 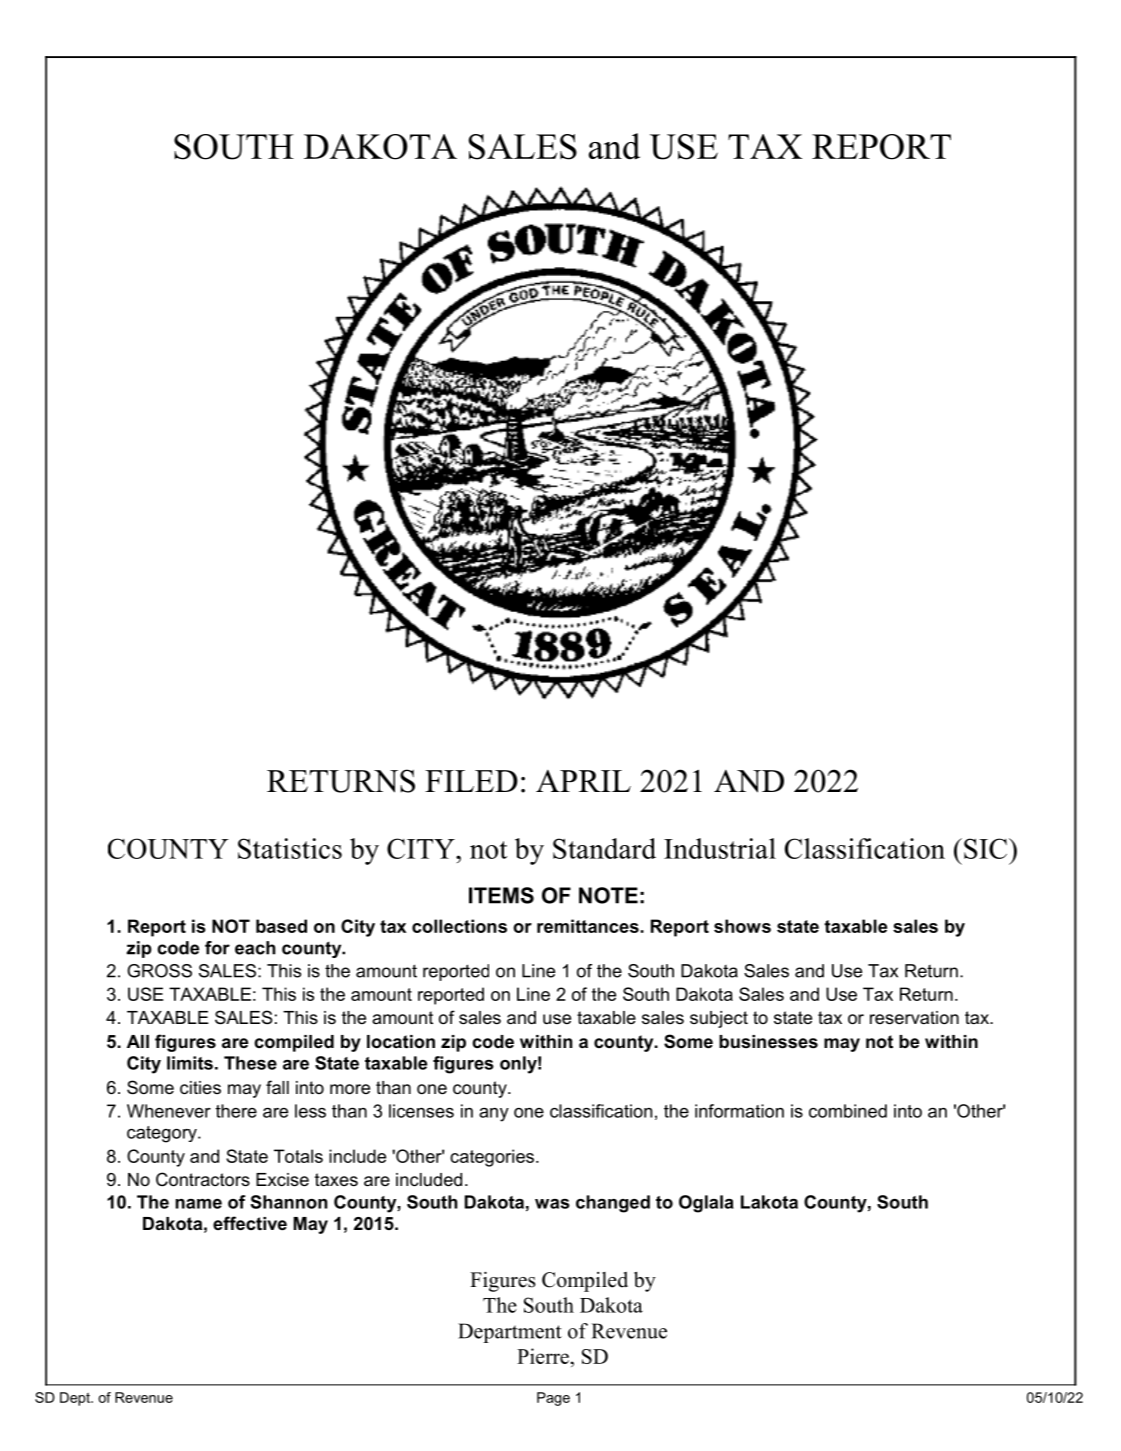 I want to click on shows, so click(x=742, y=926).
